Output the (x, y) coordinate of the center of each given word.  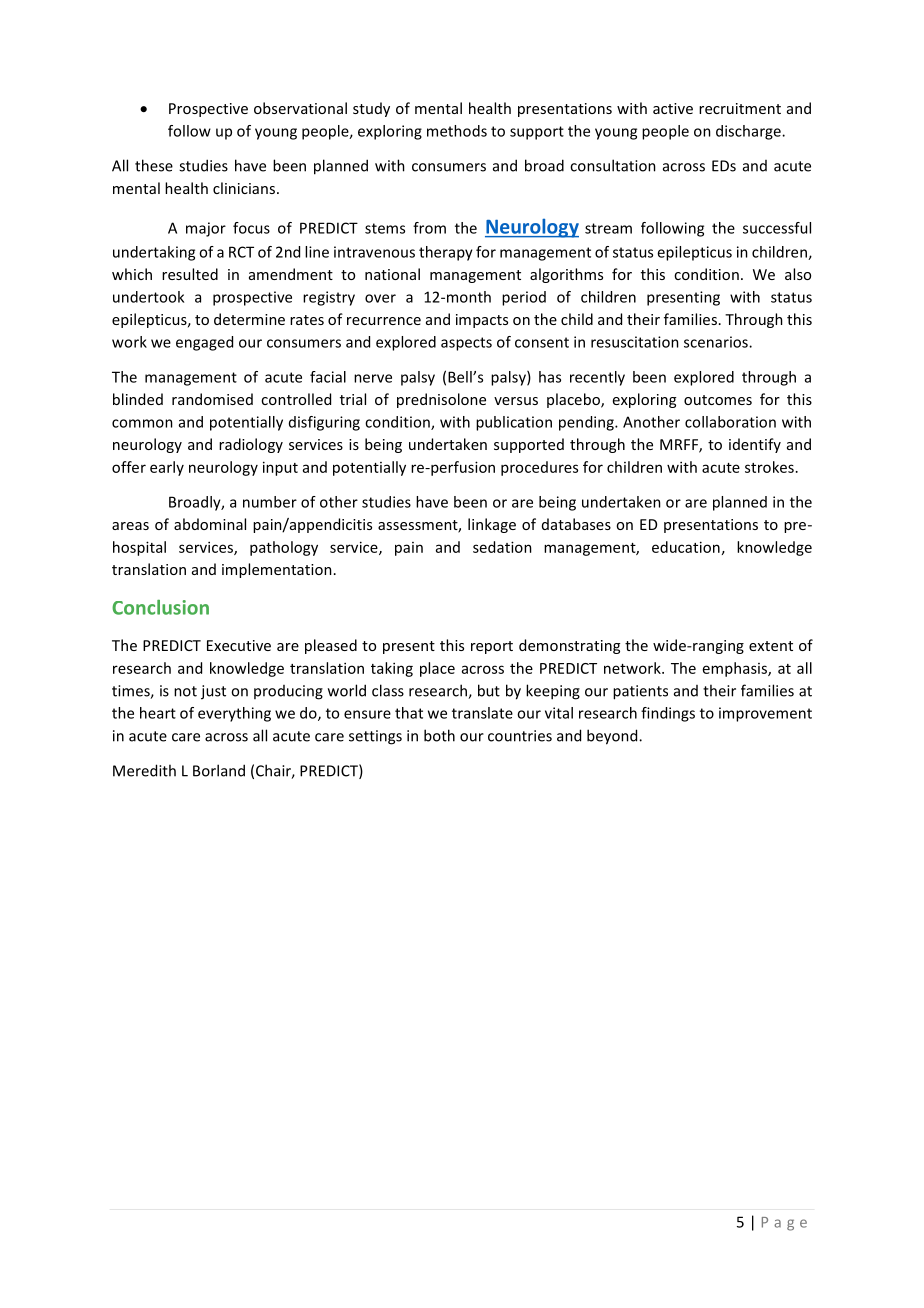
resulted (190, 274)
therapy (446, 253)
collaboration (730, 422)
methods (457, 131)
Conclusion (160, 607)
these (154, 165)
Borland (219, 770)
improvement (765, 714)
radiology (251, 445)
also (798, 274)
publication (514, 423)
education (686, 547)
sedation (502, 547)
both (439, 735)
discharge (749, 132)
